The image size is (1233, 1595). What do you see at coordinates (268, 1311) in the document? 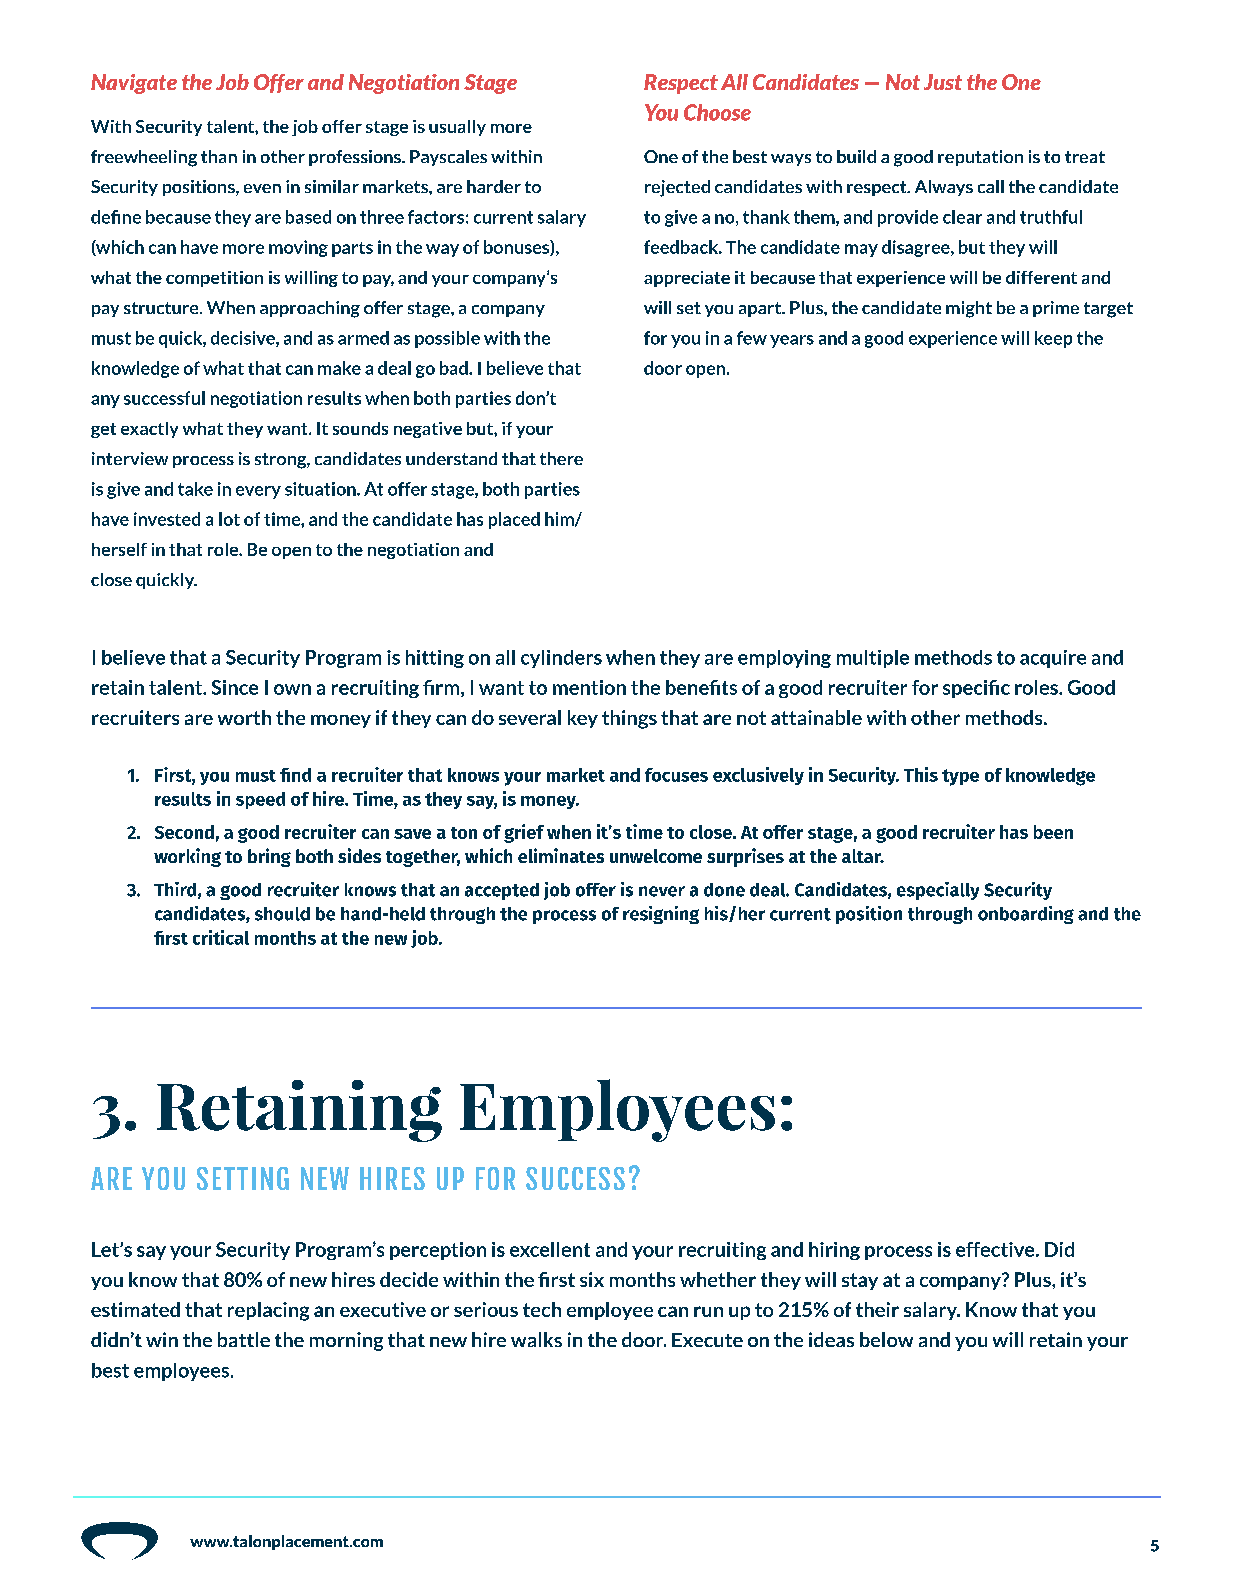
I see `replacing` at bounding box center [268, 1311].
